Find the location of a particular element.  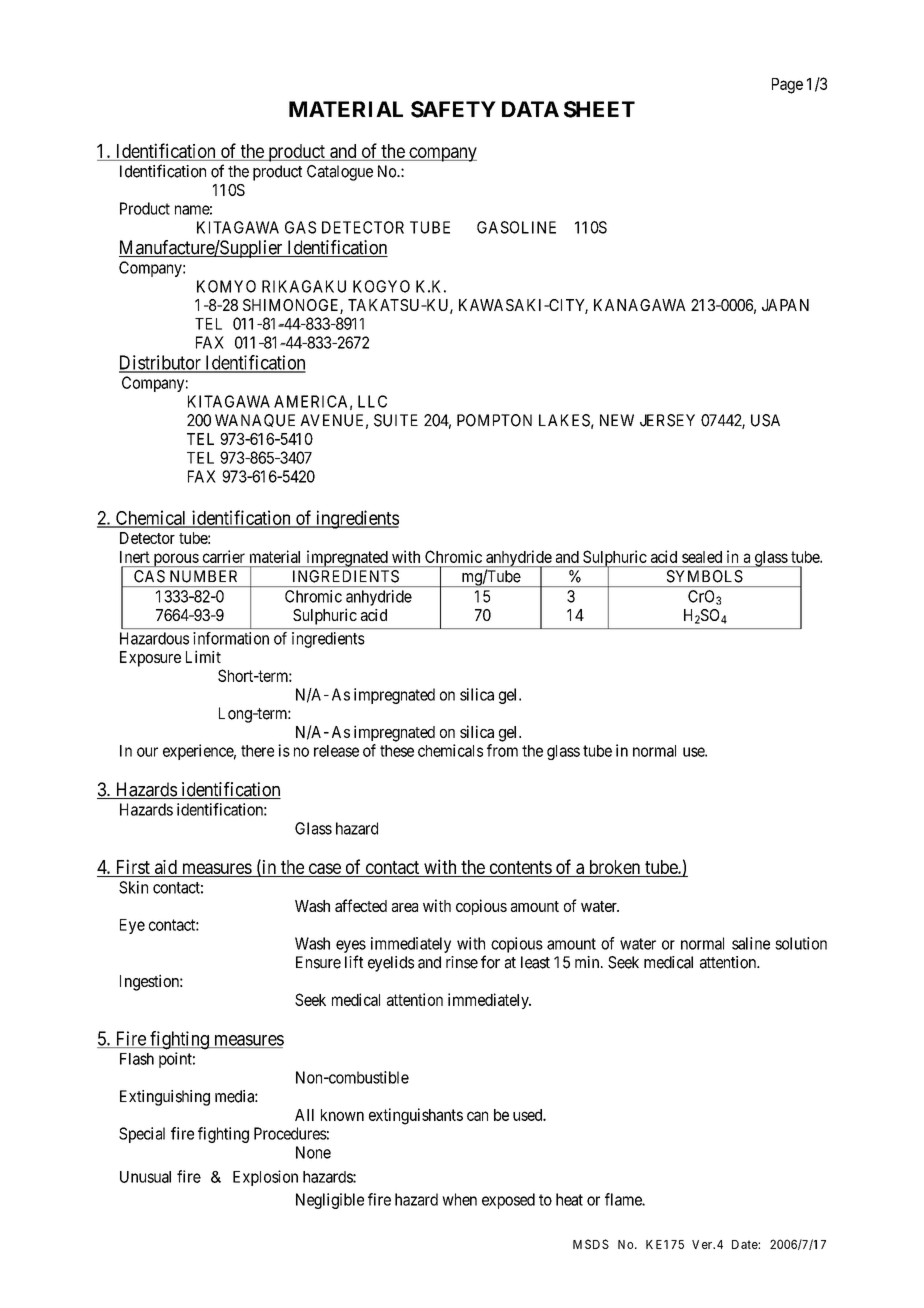

Explosion is located at coordinates (265, 1178).
